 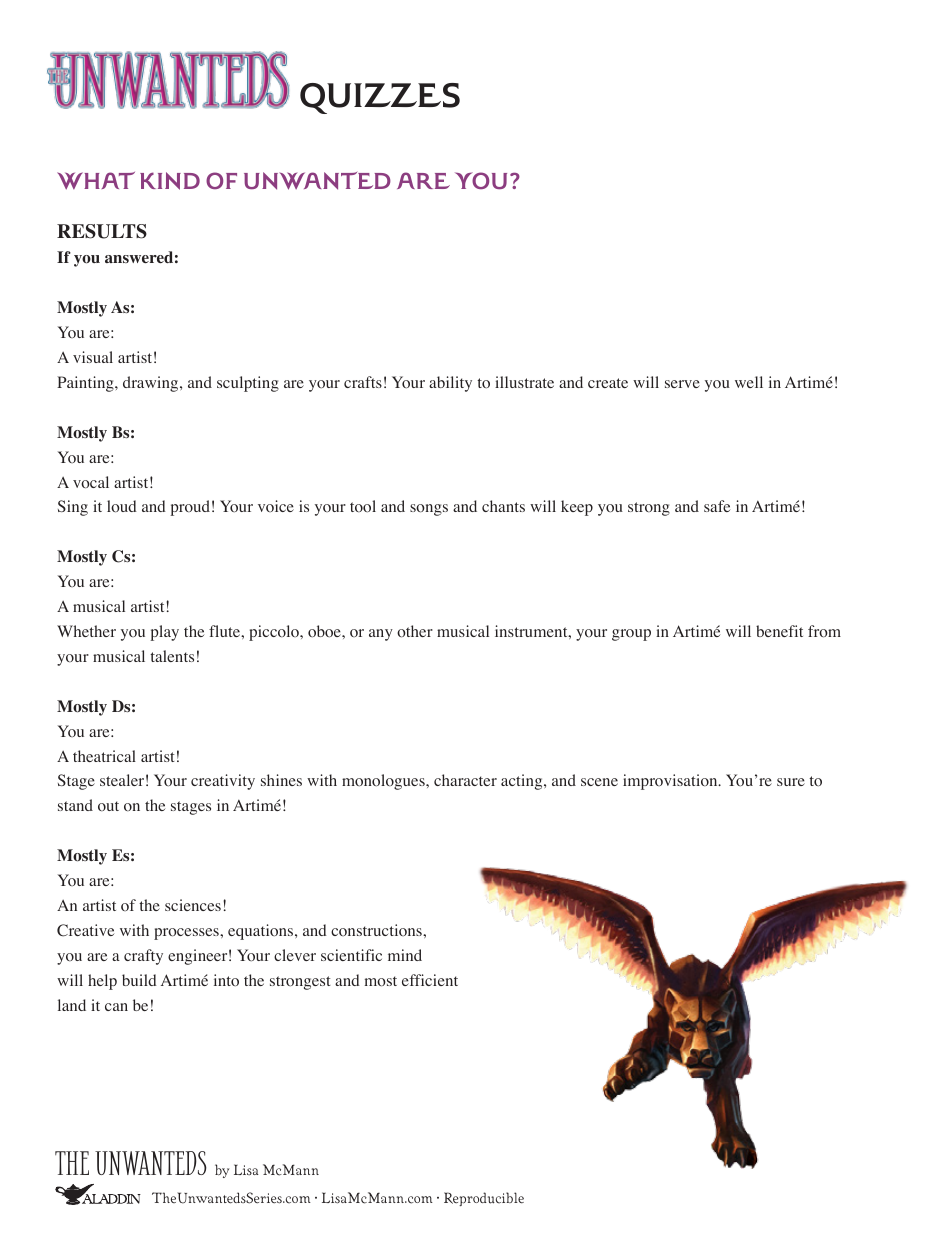 What do you see at coordinates (170, 181) in the screenshot?
I see `KIND` at bounding box center [170, 181].
